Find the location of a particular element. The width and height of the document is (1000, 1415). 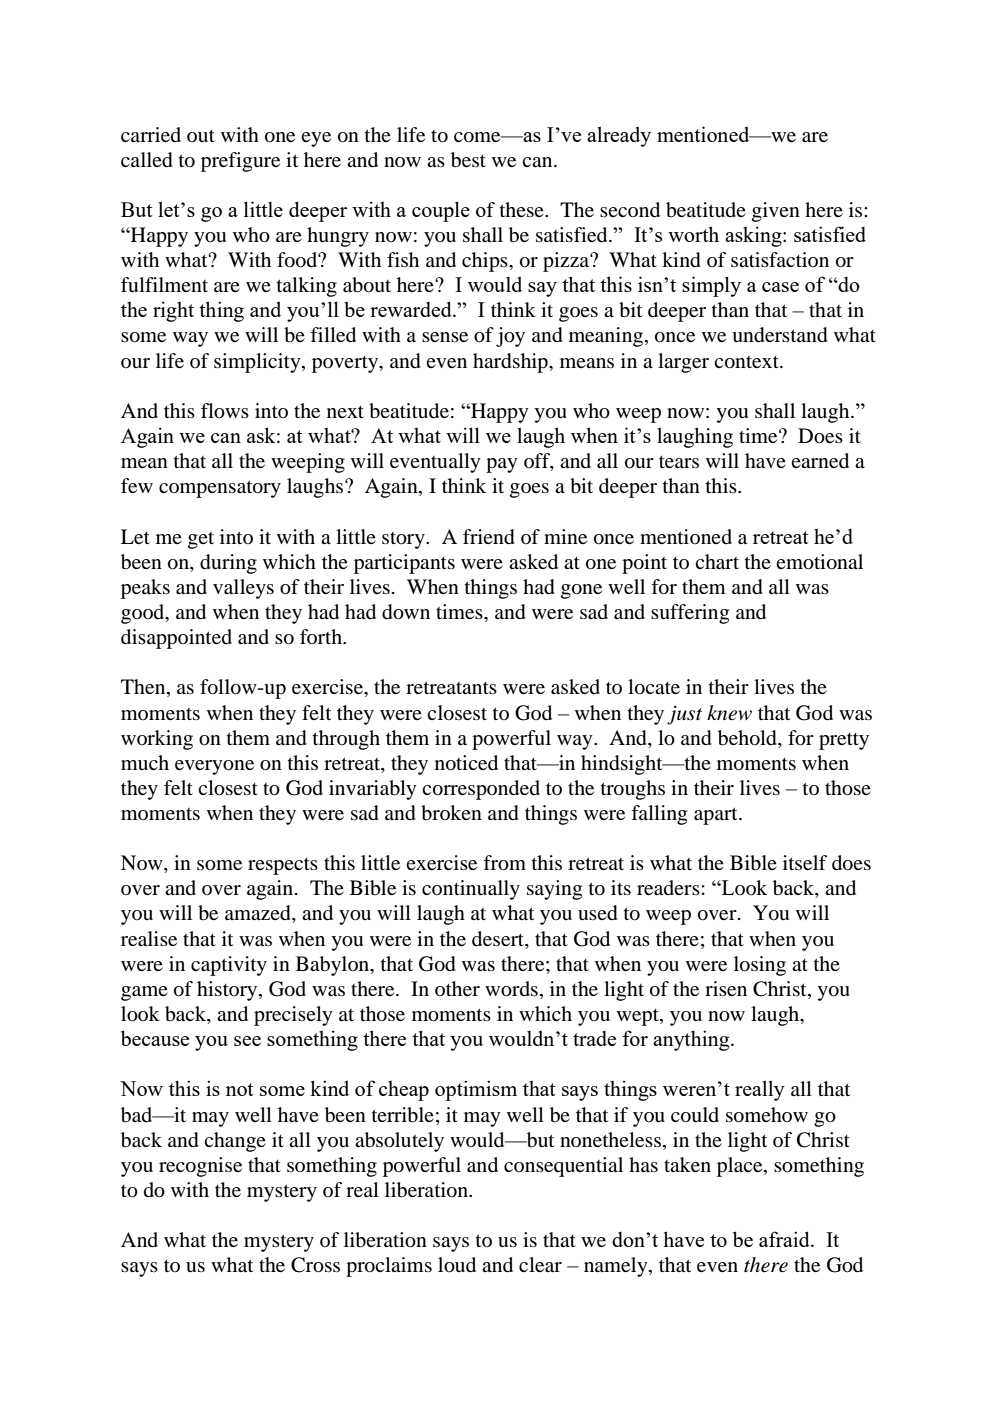

recognise is located at coordinates (200, 1167).
